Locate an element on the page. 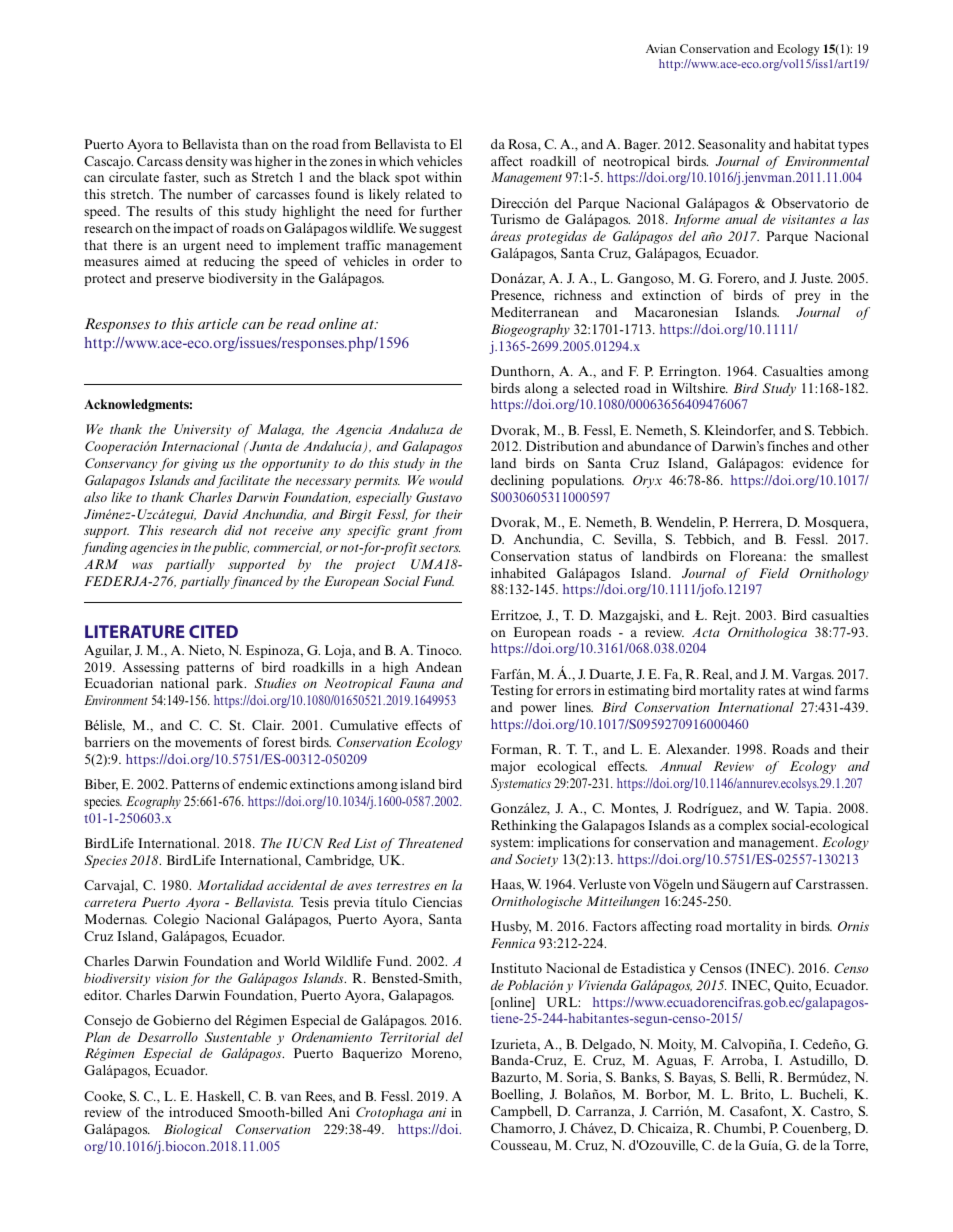 Image resolution: width=953 pixels, height=1232 pixels. which is located at coordinates (396, 161).
